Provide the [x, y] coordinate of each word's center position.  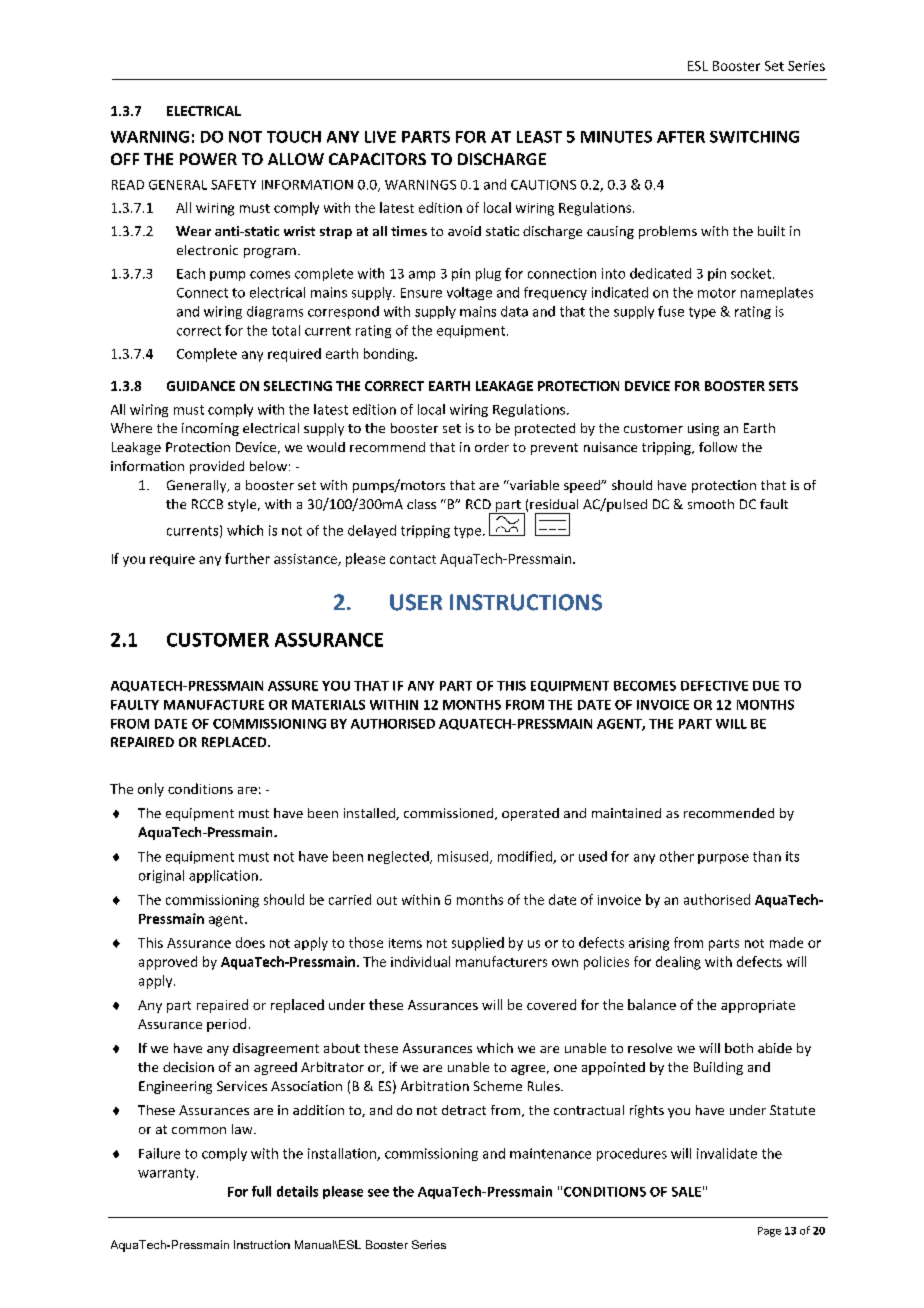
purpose [723, 859]
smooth [711, 504]
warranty [168, 1174]
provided [217, 467]
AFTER [681, 137]
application [223, 876]
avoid [464, 231]
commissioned [450, 814]
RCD [478, 504]
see [378, 1193]
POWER [208, 159]
